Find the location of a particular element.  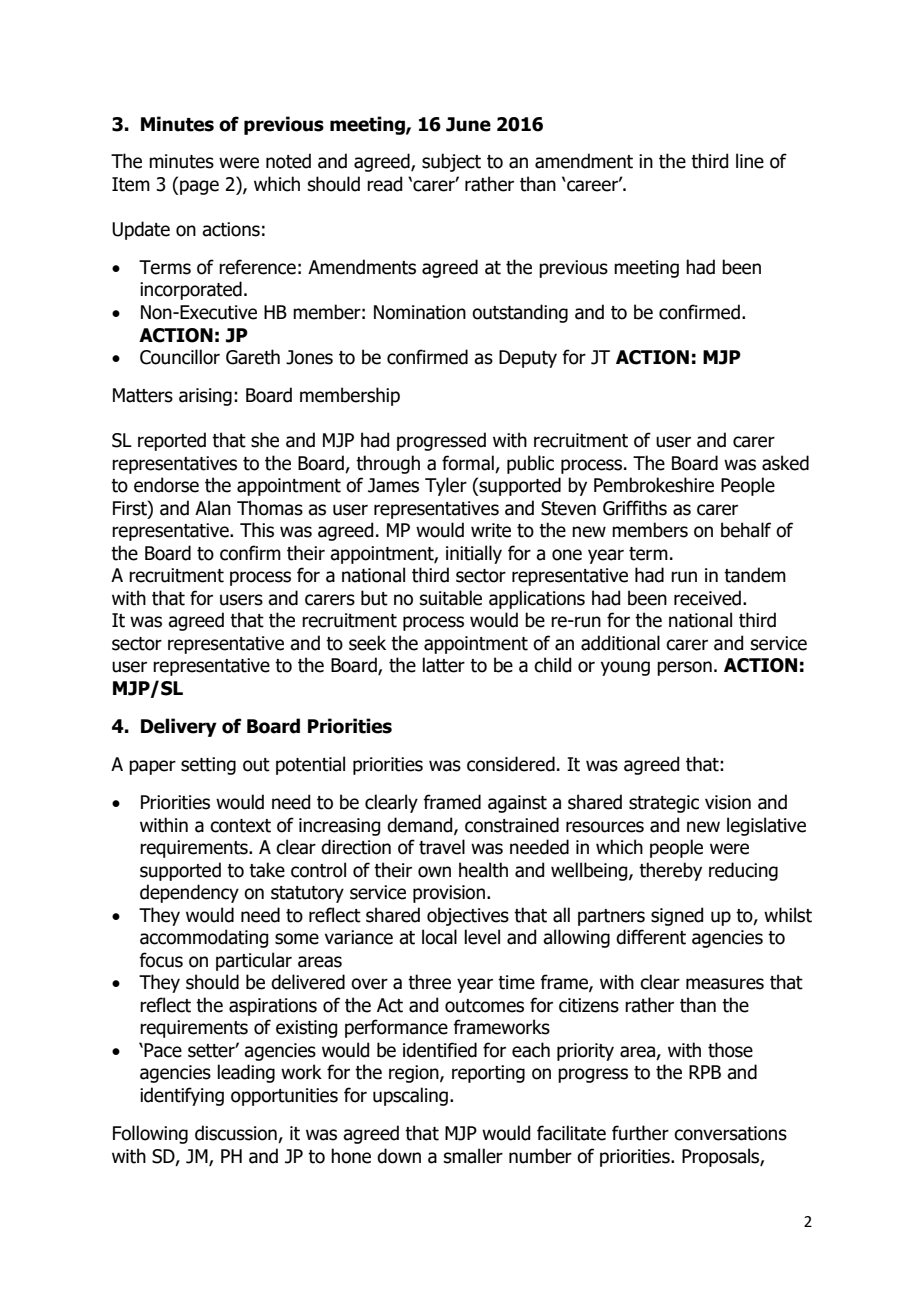

smaller is located at coordinates (473, 1156).
